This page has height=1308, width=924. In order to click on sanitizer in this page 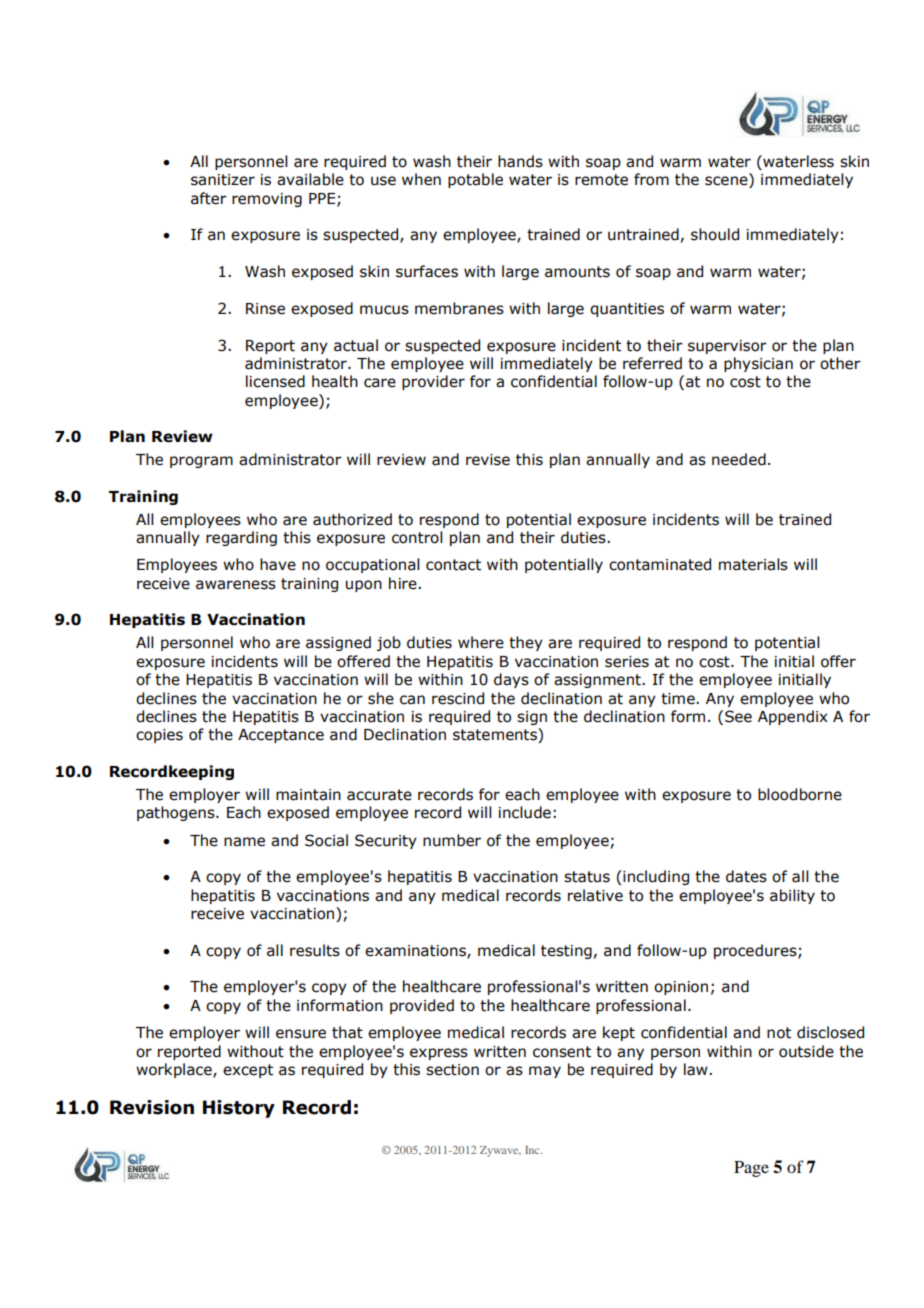, I will do `click(223, 180)`.
